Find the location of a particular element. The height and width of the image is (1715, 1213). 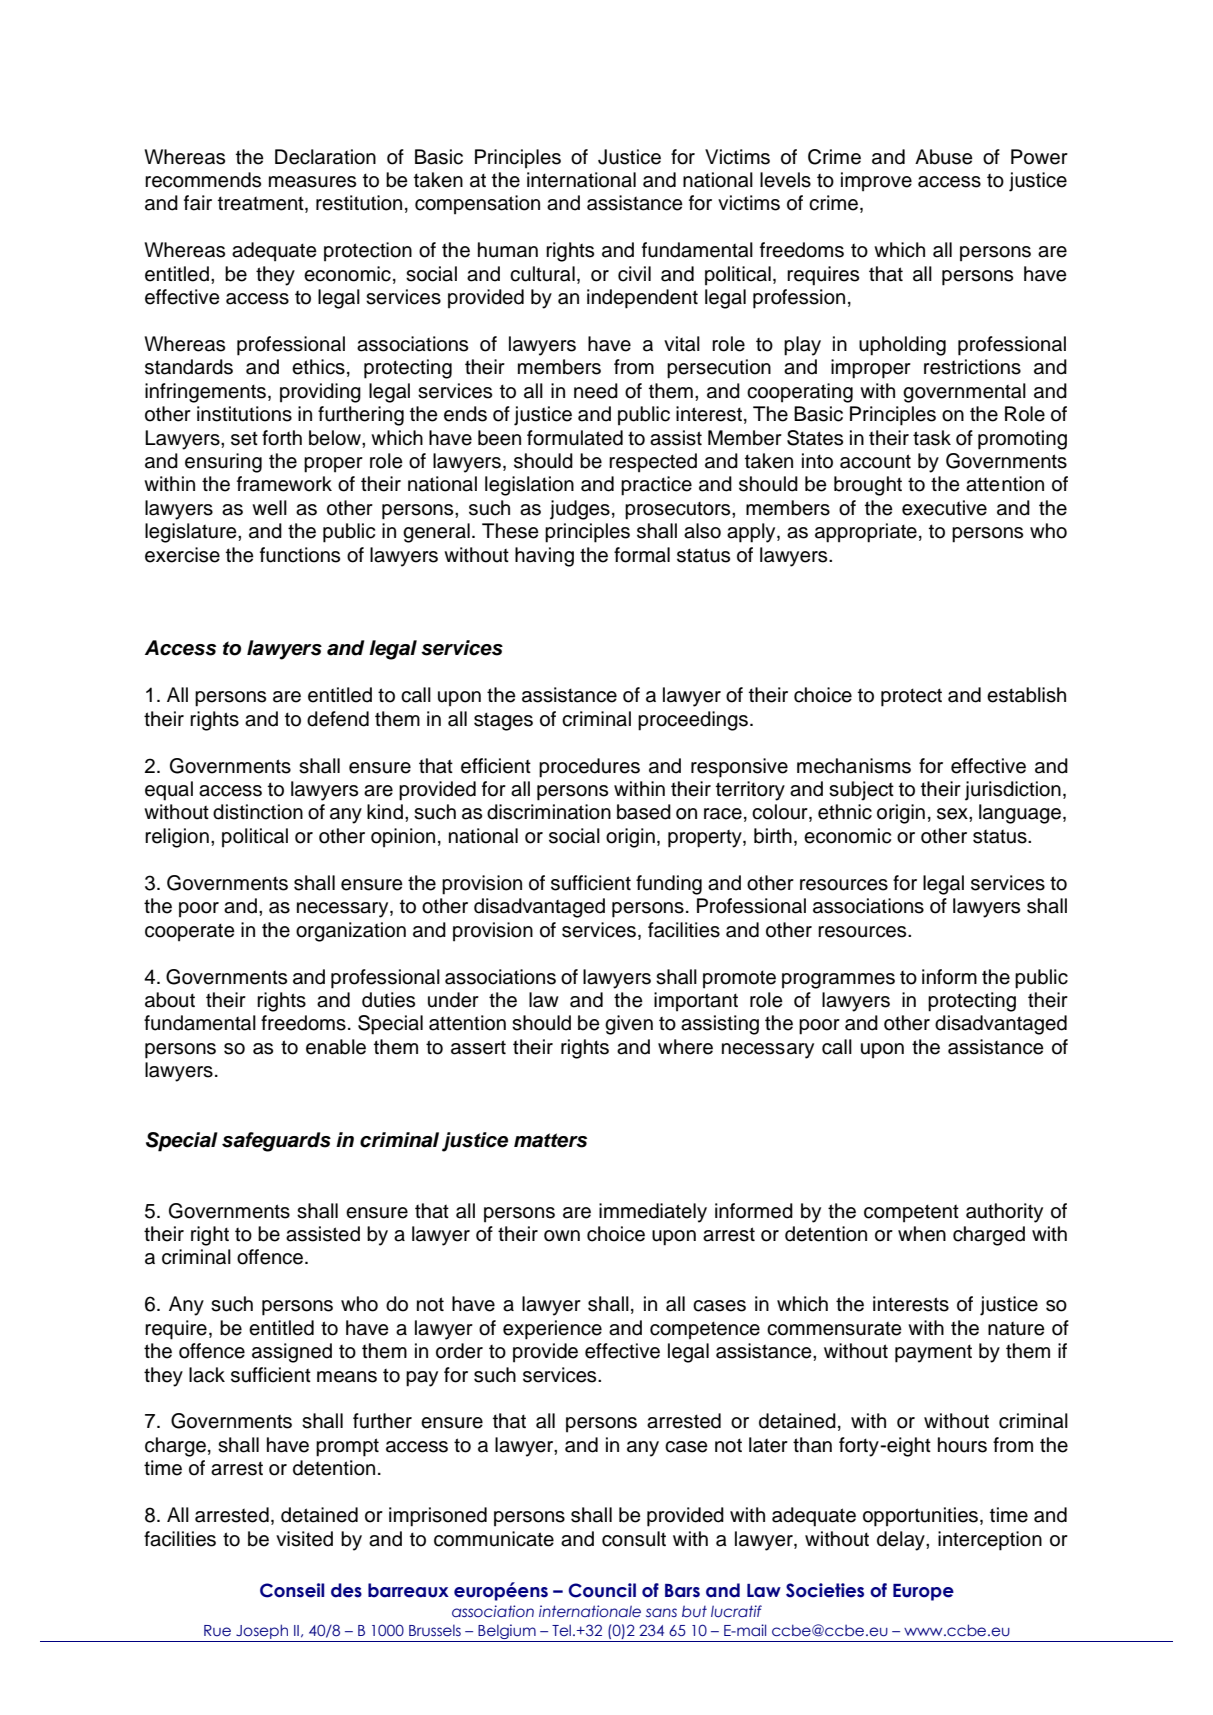

Conseil is located at coordinates (292, 1590).
